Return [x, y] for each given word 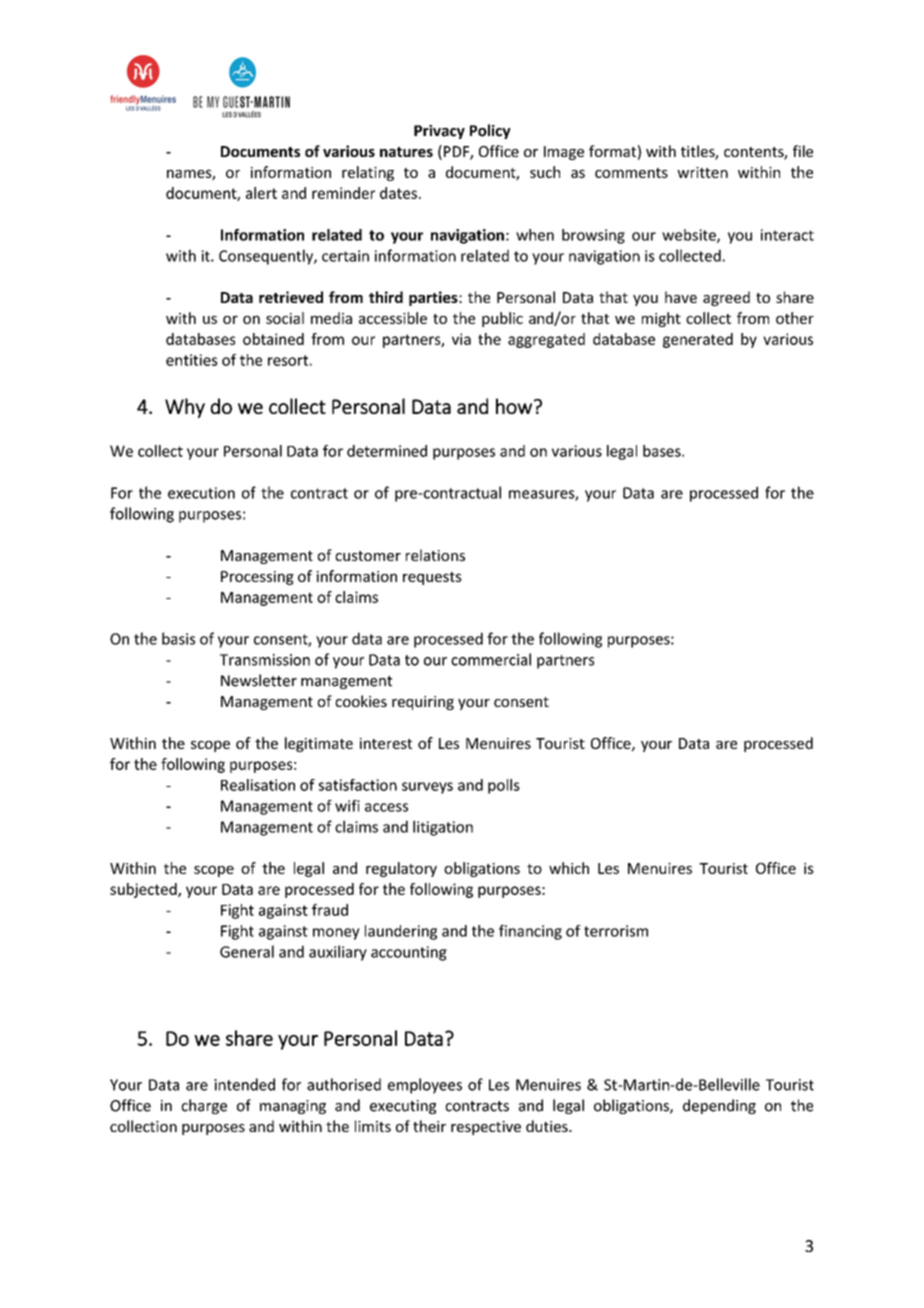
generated [698, 340]
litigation [443, 828]
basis [178, 638]
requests [432, 578]
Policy [490, 131]
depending [719, 1106]
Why [185, 408]
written [702, 172]
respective [486, 1128]
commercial [491, 659]
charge [204, 1106]
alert [261, 193]
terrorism [616, 931]
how [514, 406]
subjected [144, 890]
